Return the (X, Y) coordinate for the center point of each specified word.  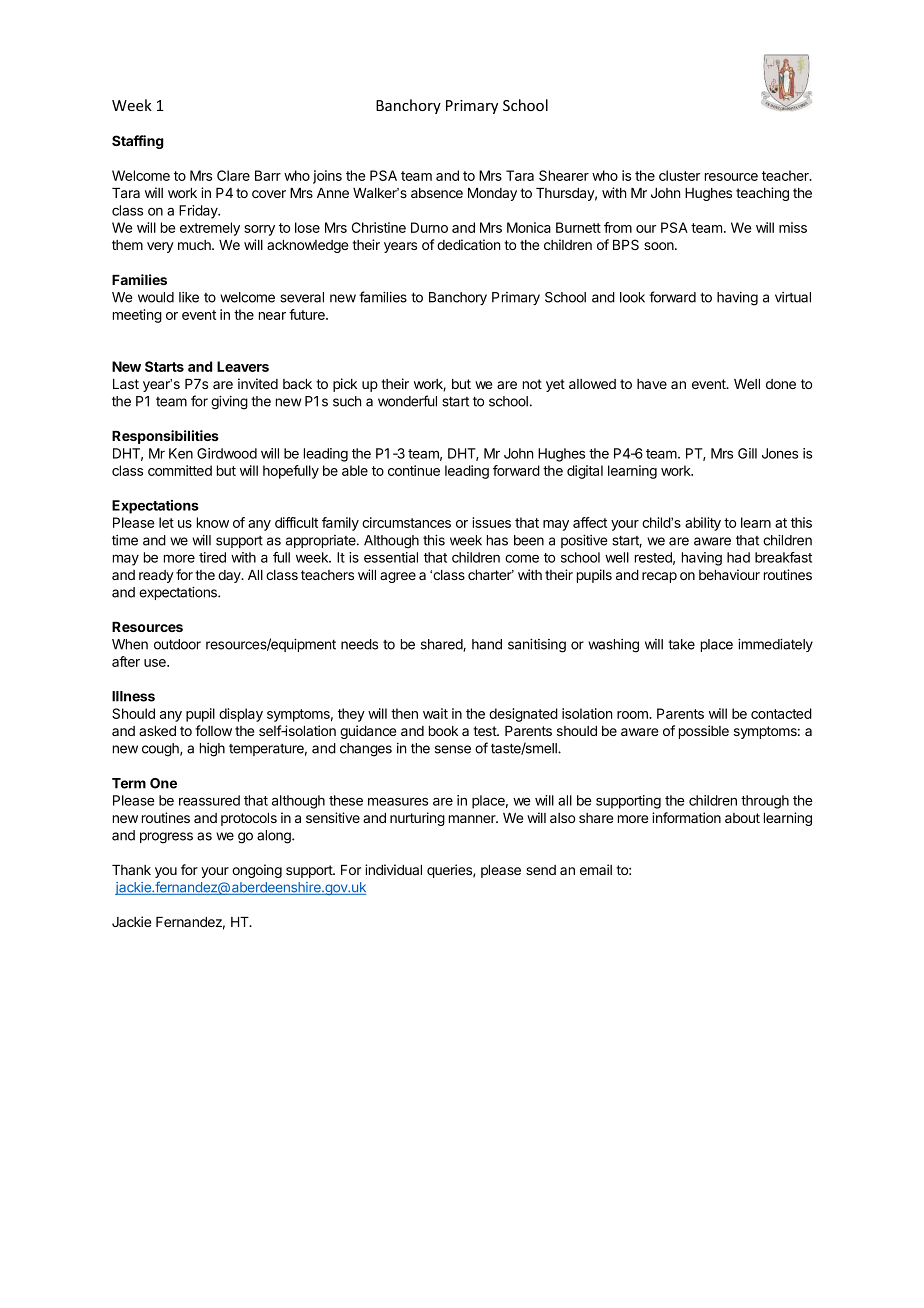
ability (703, 524)
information (686, 817)
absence (437, 193)
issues (491, 522)
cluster (679, 175)
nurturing (417, 819)
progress (166, 838)
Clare (233, 175)
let (166, 522)
